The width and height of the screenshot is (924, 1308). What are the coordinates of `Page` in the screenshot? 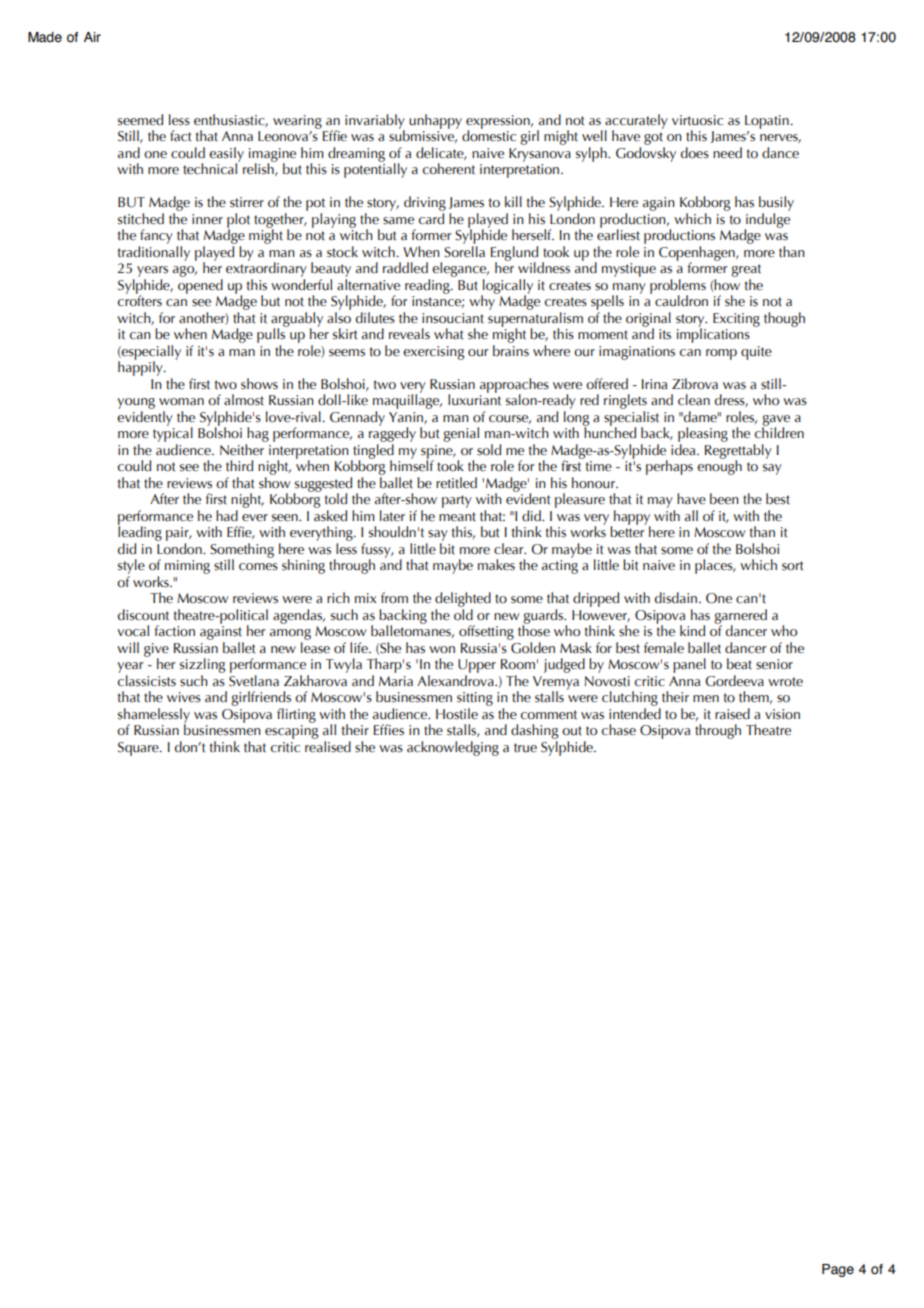 It's located at (838, 1270).
